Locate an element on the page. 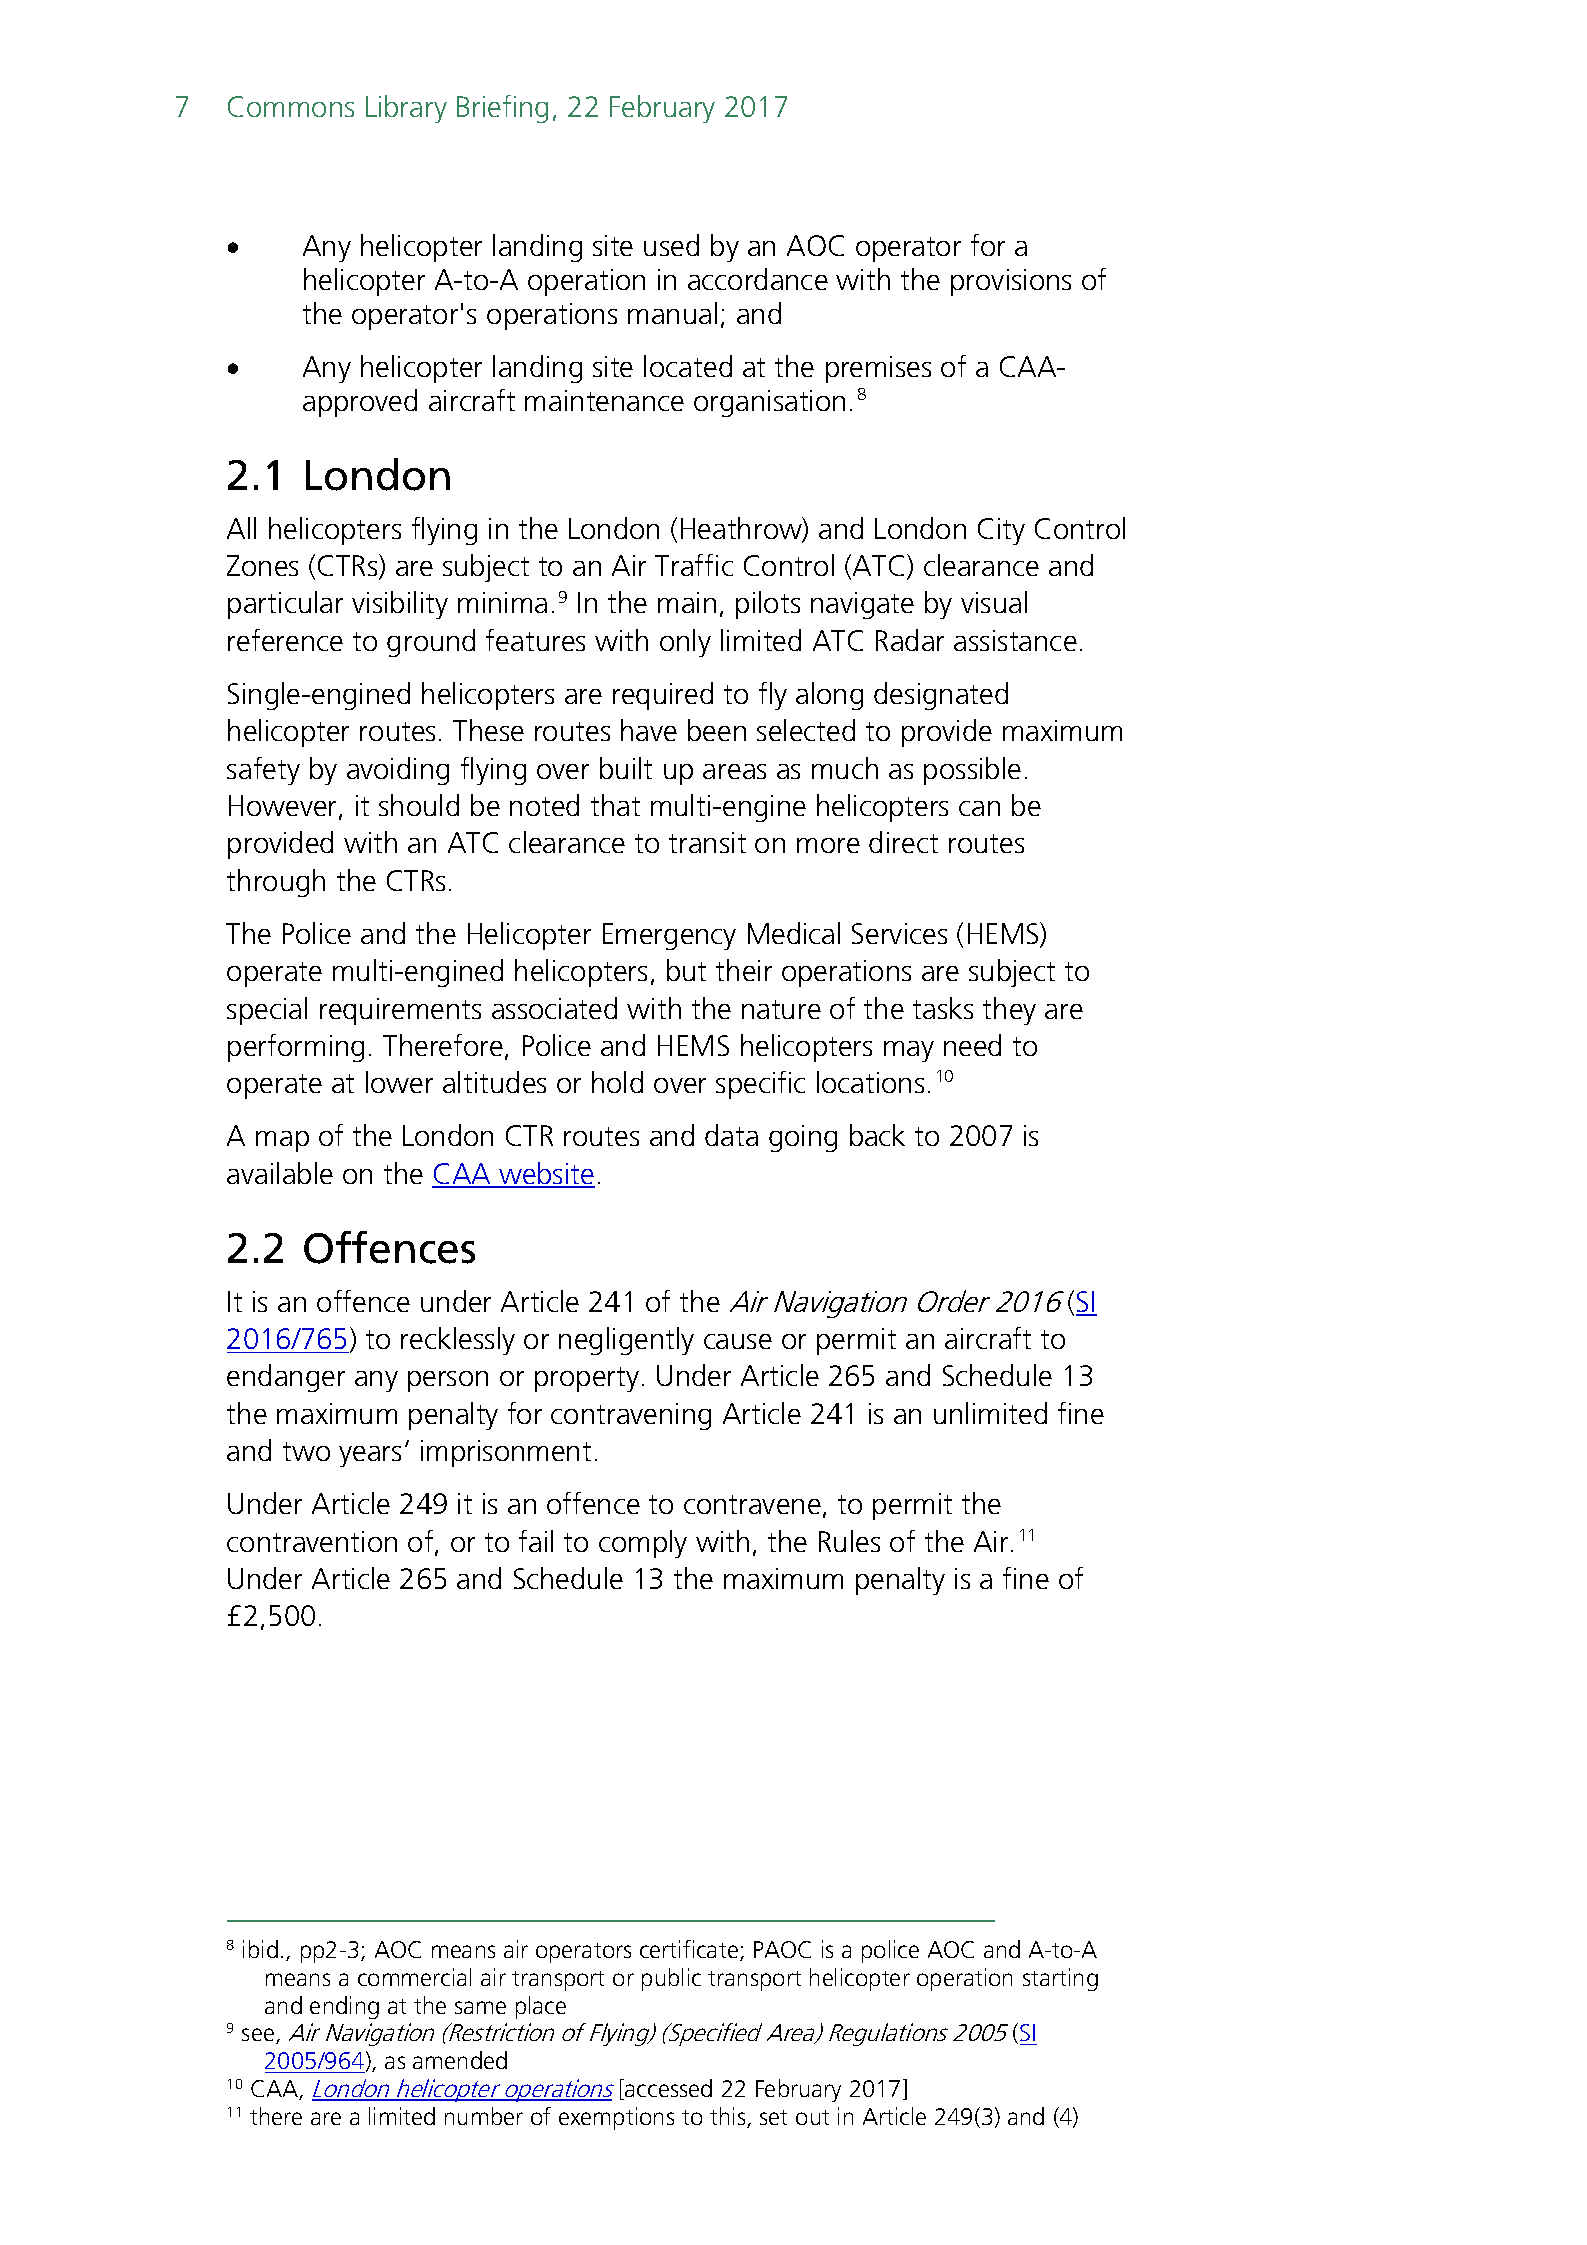  ending is located at coordinates (344, 2007).
